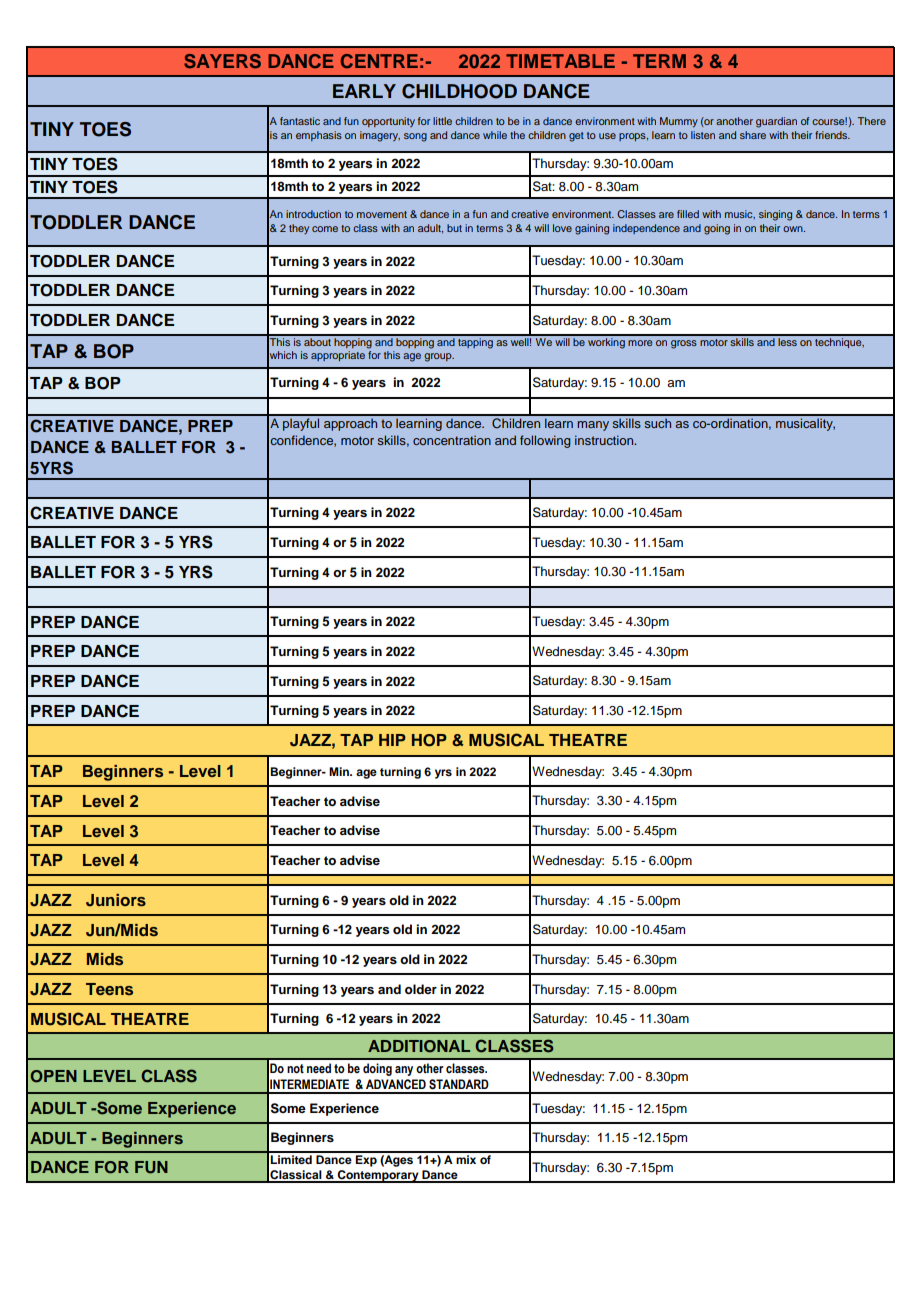 The height and width of the image is (1308, 924). I want to click on guardian, so click(776, 122).
